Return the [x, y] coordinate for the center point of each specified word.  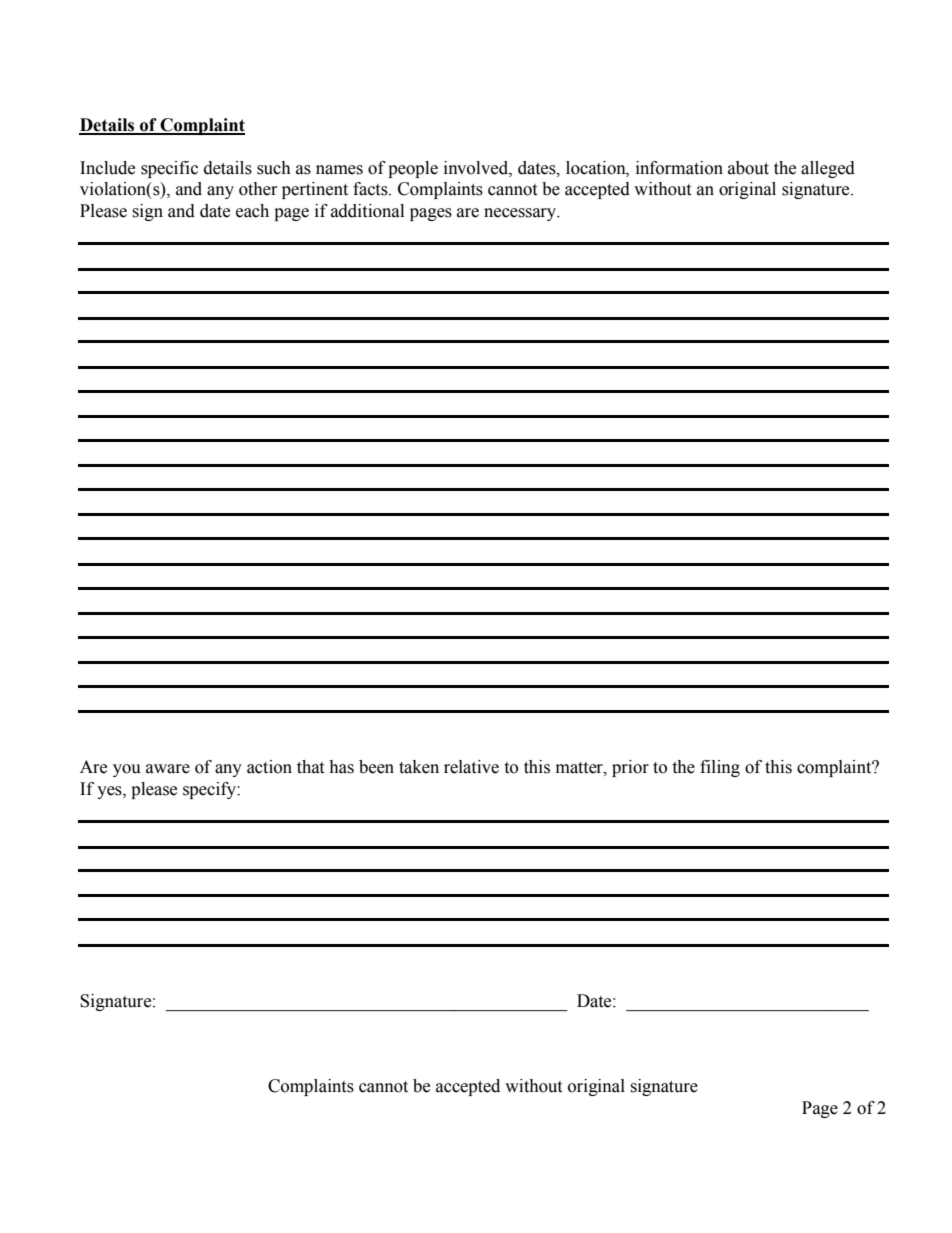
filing [720, 768]
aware [168, 769]
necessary [521, 214]
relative [471, 767]
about [748, 168]
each [252, 211]
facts [371, 189]
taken [419, 767]
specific [169, 169]
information [679, 168]
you [127, 770]
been [376, 767]
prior [630, 768]
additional [367, 211]
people [413, 169]
